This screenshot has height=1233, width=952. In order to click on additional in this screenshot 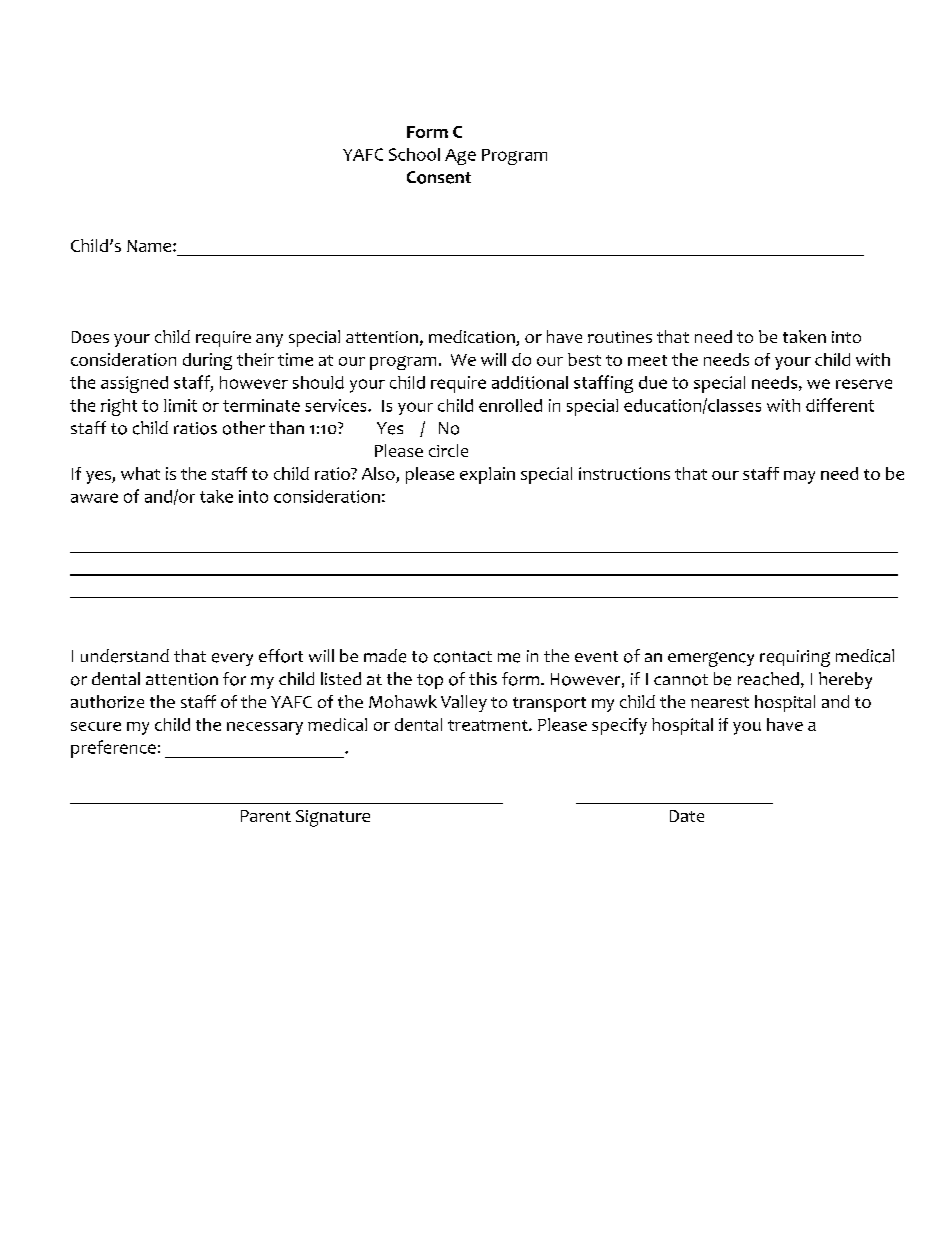, I will do `click(530, 382)`.
